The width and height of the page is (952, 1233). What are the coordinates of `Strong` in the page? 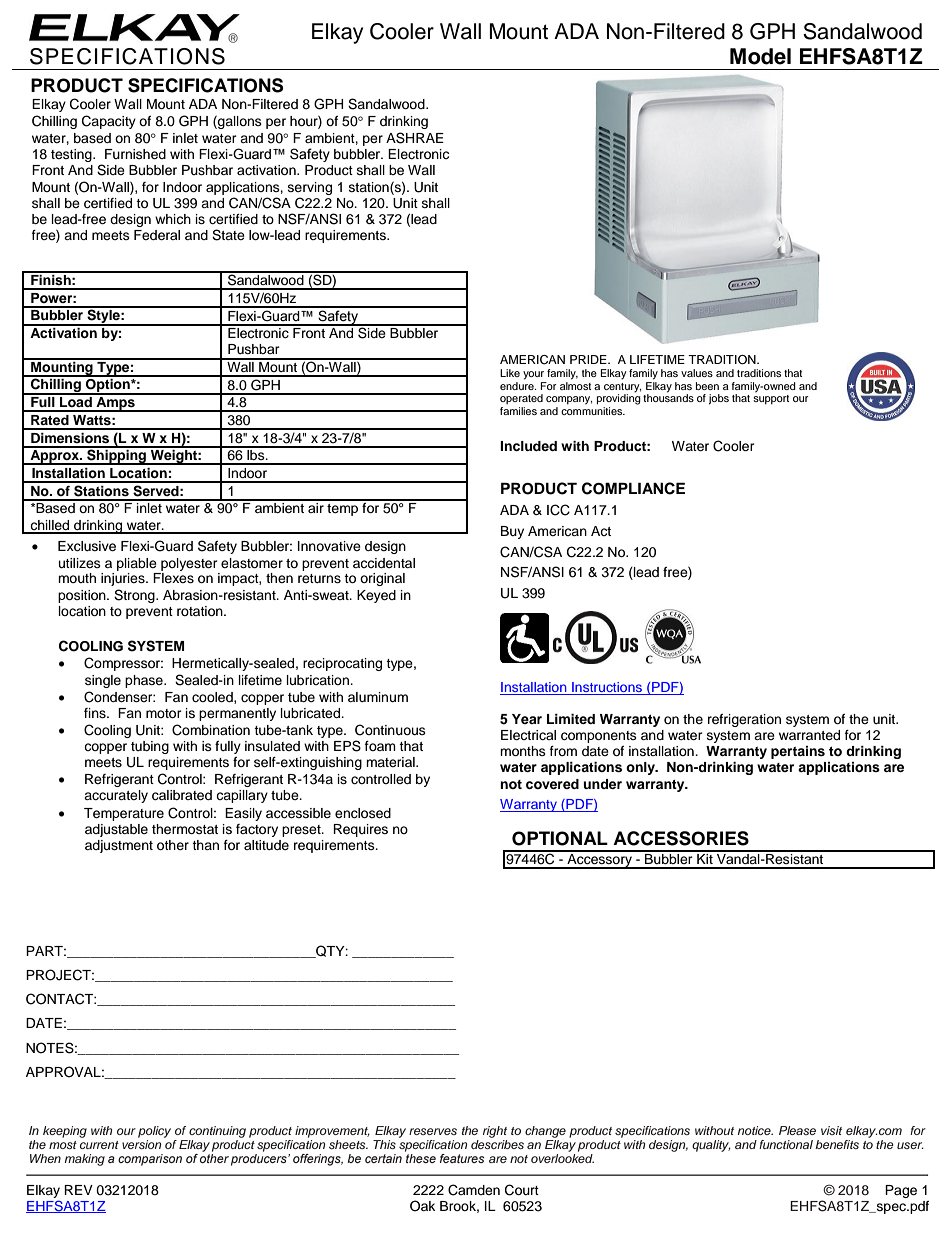 It's located at (135, 596).
